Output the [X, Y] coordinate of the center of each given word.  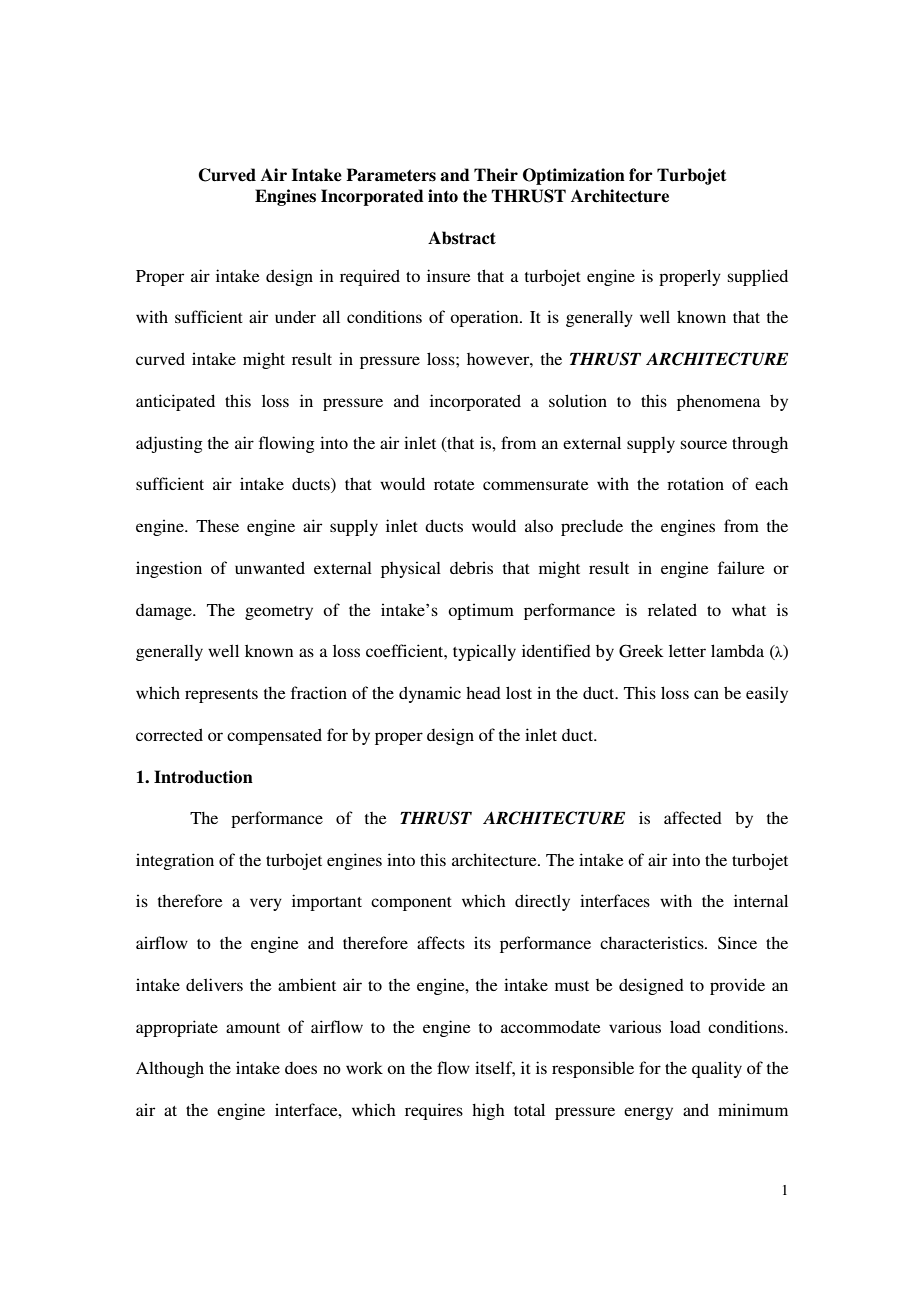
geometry [279, 613]
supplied [758, 277]
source [704, 444]
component [411, 904]
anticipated [175, 402]
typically [484, 652]
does [301, 1068]
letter [687, 650]
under [295, 316]
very [266, 904]
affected [693, 817]
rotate [454, 485]
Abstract [462, 238]
